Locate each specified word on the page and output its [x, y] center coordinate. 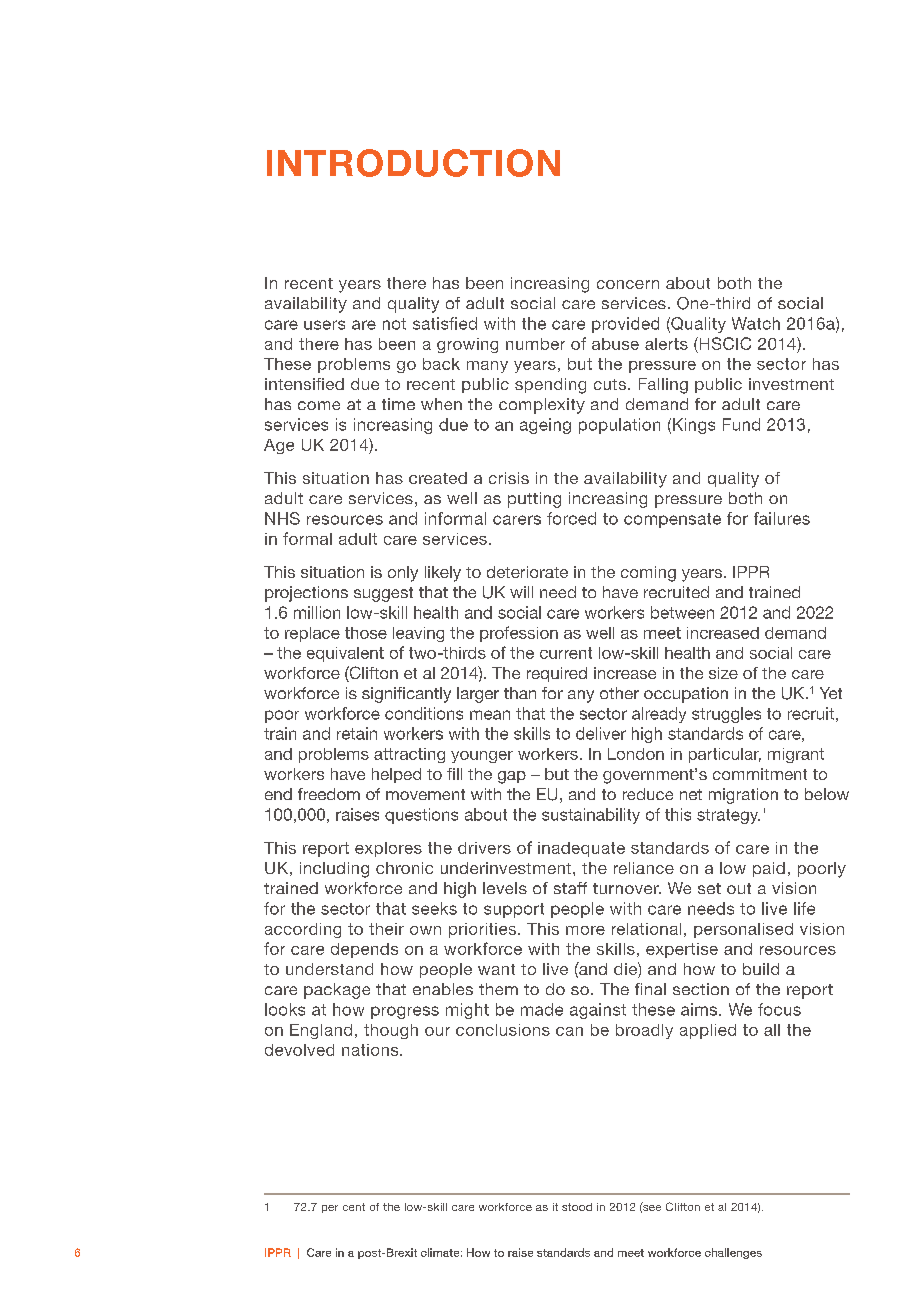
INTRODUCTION [413, 163]
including [334, 870]
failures [782, 518]
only [403, 574]
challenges [733, 1253]
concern [628, 284]
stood [577, 1207]
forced [571, 518]
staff [570, 888]
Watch [756, 323]
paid [769, 869]
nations [371, 1050]
